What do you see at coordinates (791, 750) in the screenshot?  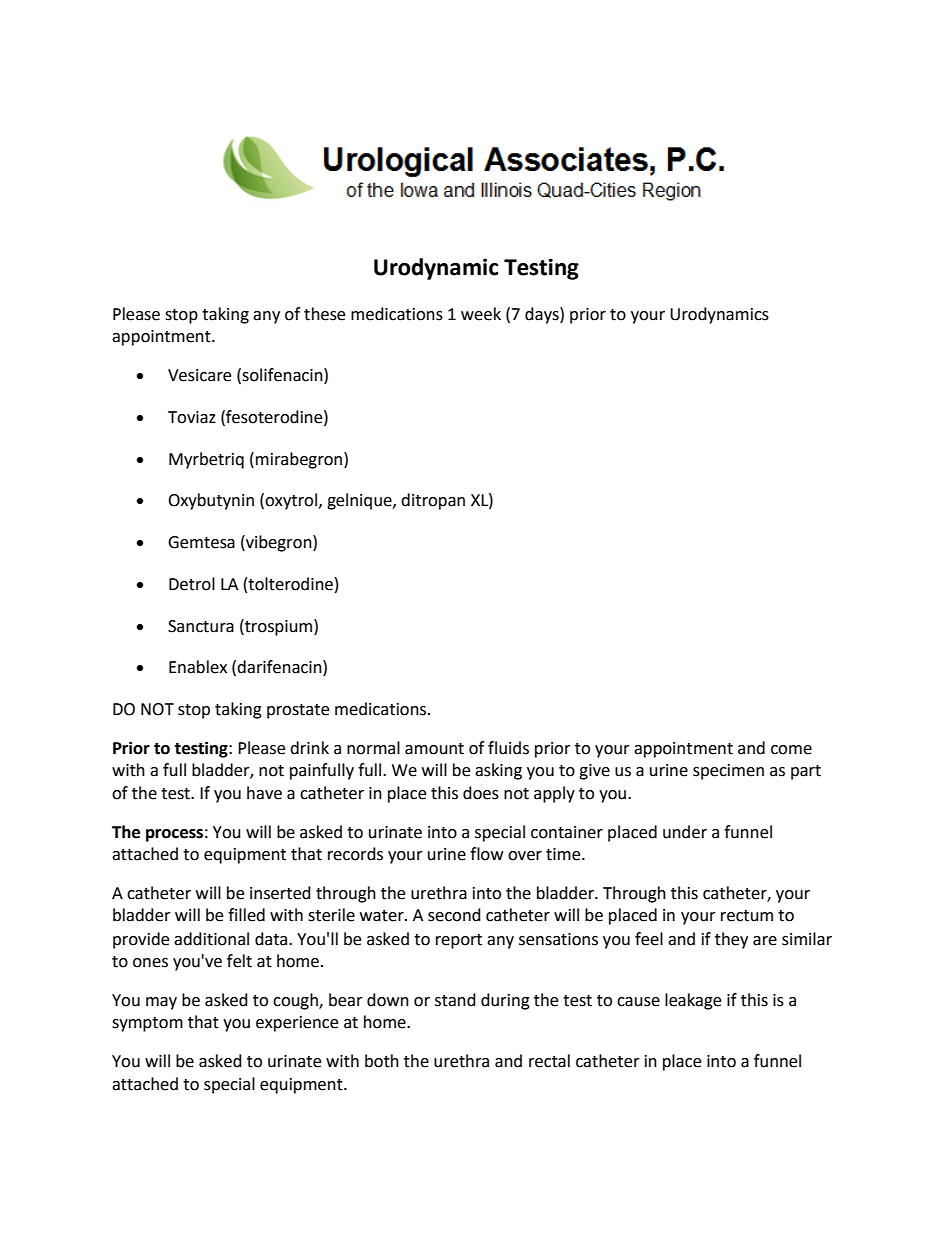 I see `come` at bounding box center [791, 750].
